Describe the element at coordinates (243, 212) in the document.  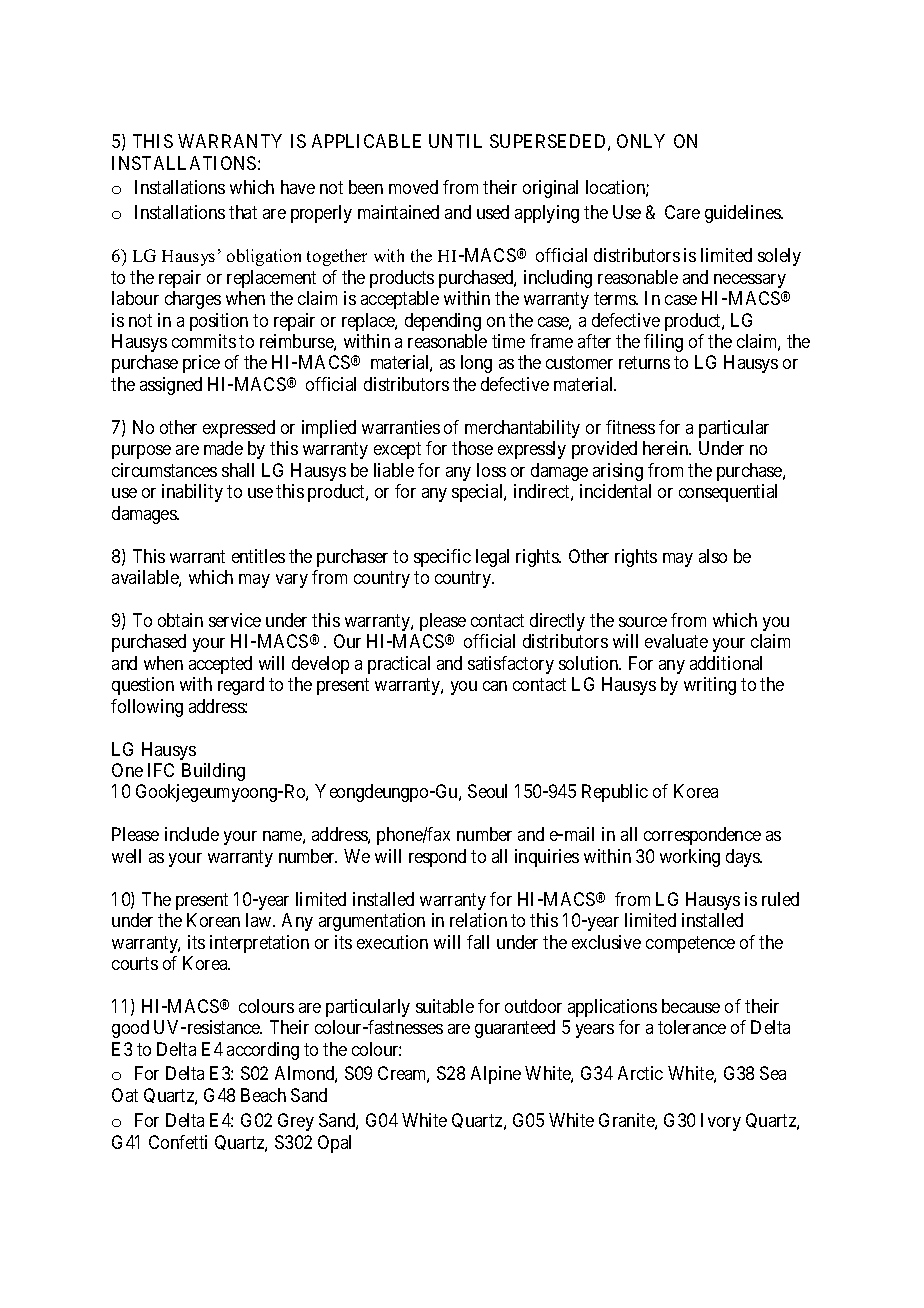
I see `that` at that location.
